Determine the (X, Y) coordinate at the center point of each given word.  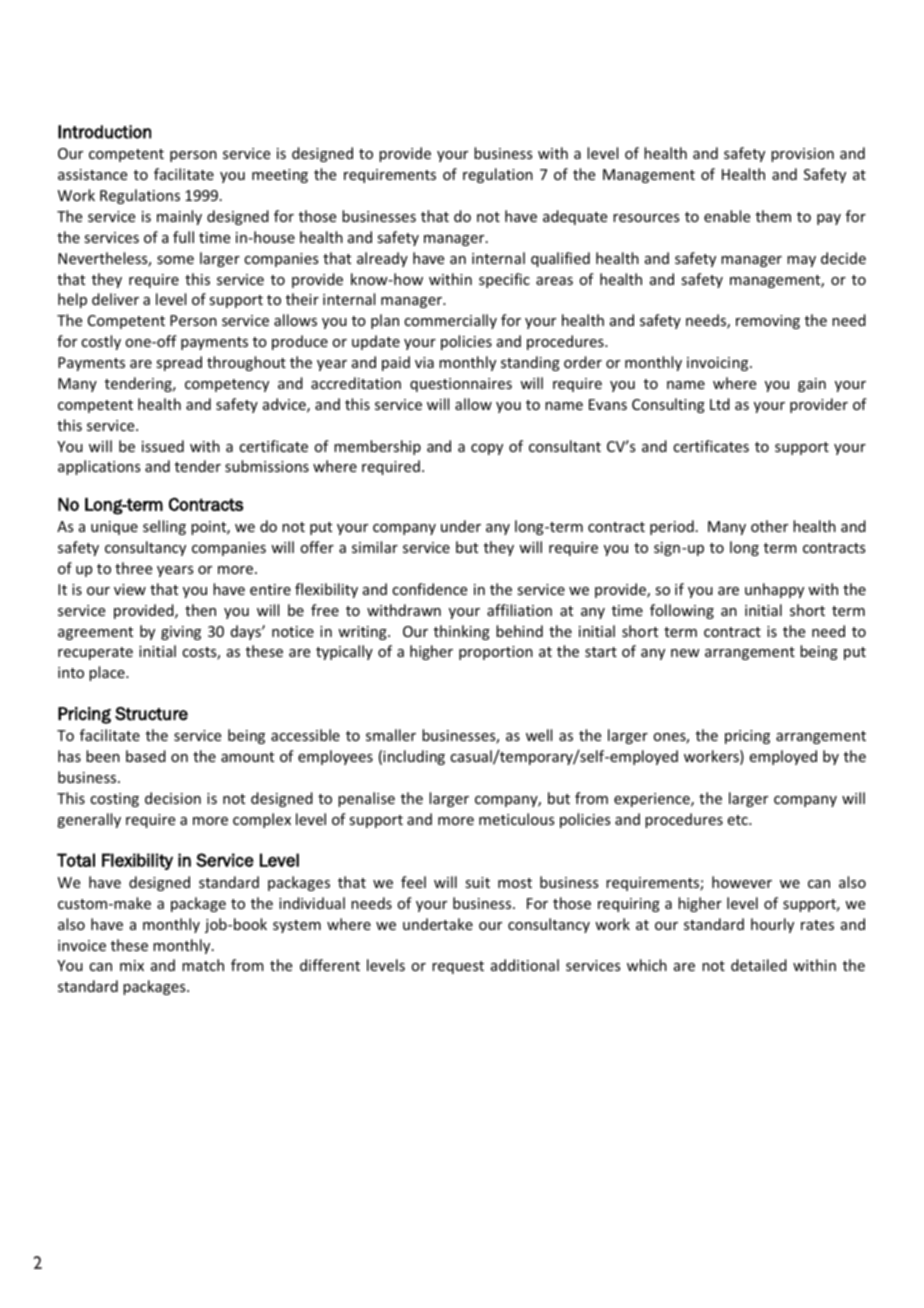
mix (132, 965)
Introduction (104, 132)
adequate (575, 217)
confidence (429, 589)
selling (164, 527)
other (769, 526)
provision (802, 155)
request (458, 967)
